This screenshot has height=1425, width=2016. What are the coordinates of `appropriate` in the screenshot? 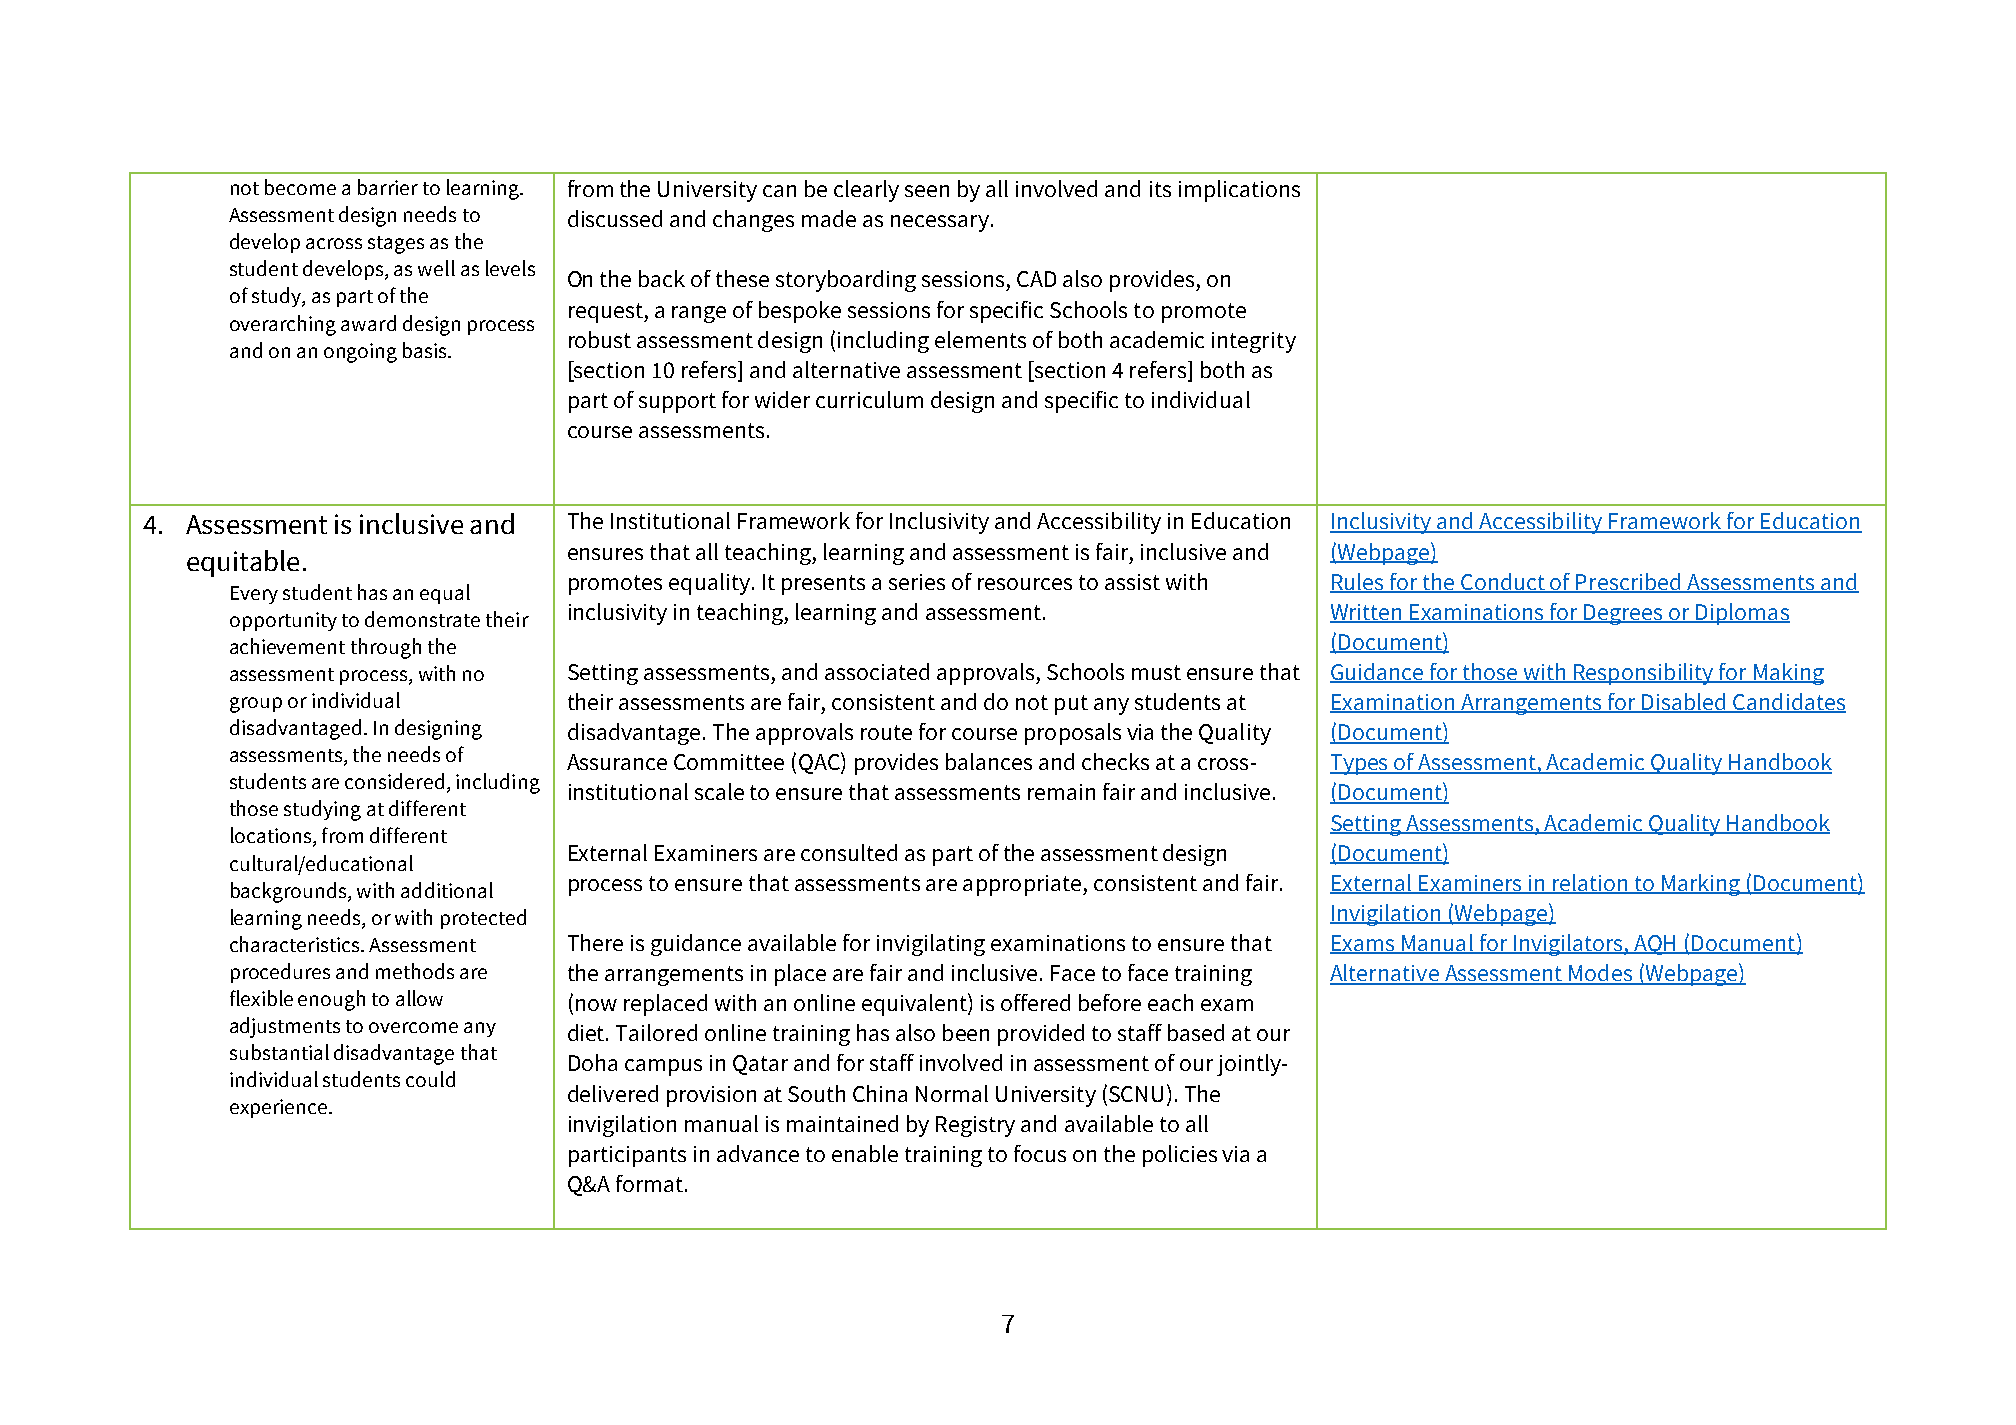 It's located at (1022, 885).
